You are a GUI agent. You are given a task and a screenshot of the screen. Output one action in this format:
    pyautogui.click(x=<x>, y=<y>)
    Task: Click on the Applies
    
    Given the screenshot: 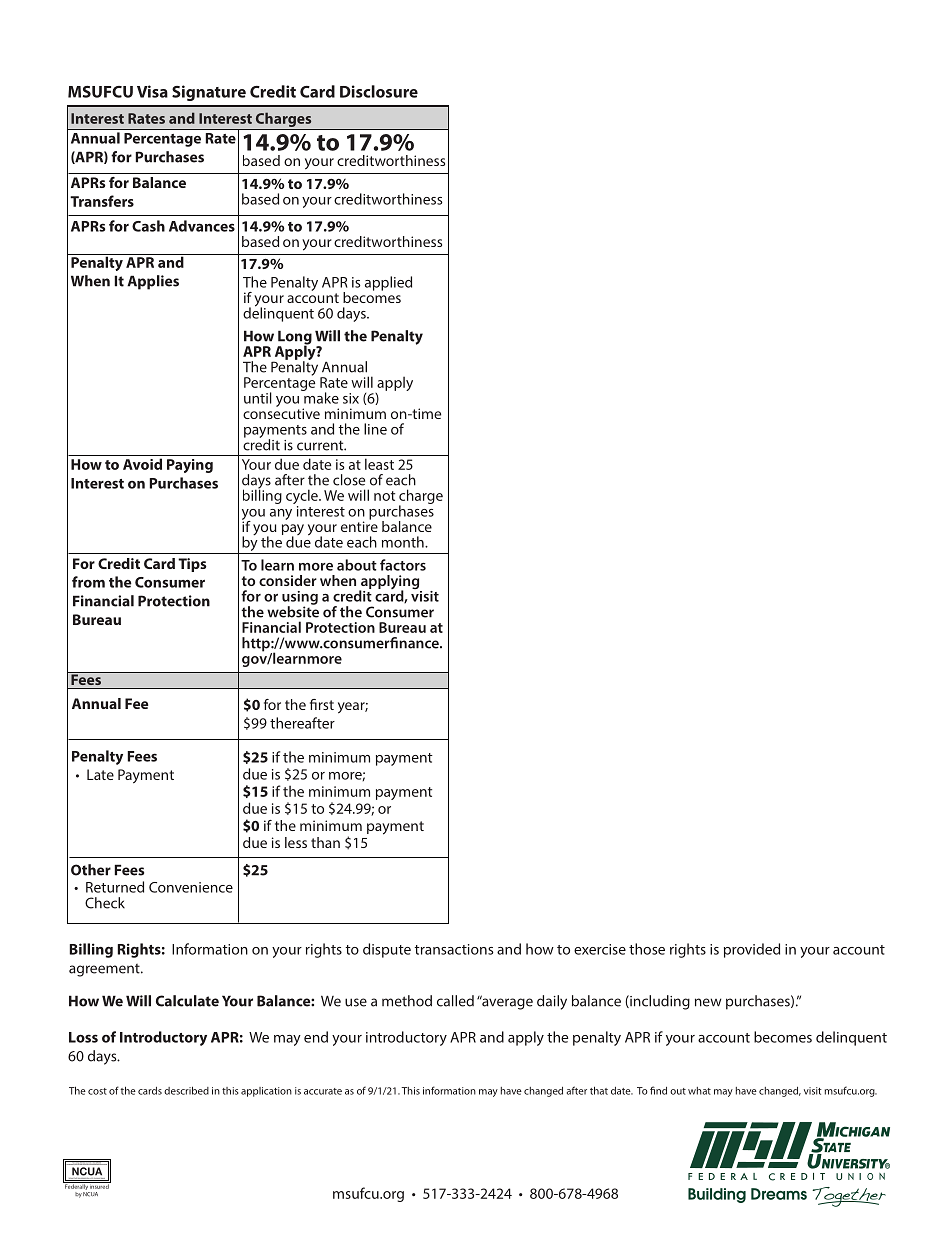 What is the action you would take?
    pyautogui.click(x=153, y=282)
